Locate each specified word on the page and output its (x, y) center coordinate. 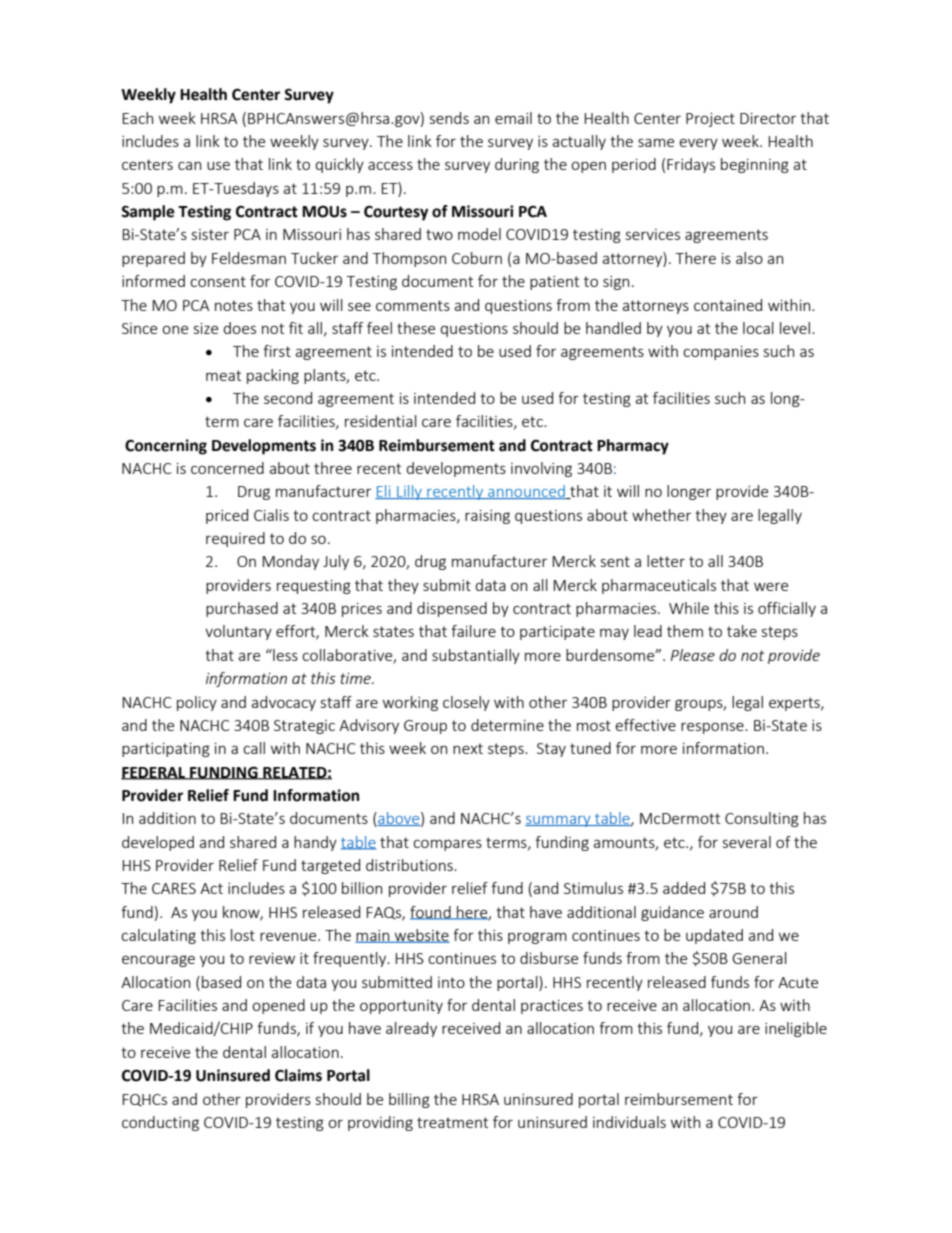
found (431, 913)
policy (197, 703)
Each (138, 118)
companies (721, 353)
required (235, 539)
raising (487, 517)
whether (661, 515)
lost (243, 935)
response (713, 728)
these (416, 328)
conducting (160, 1123)
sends (449, 118)
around (733, 912)
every (698, 144)
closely (466, 703)
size (206, 328)
